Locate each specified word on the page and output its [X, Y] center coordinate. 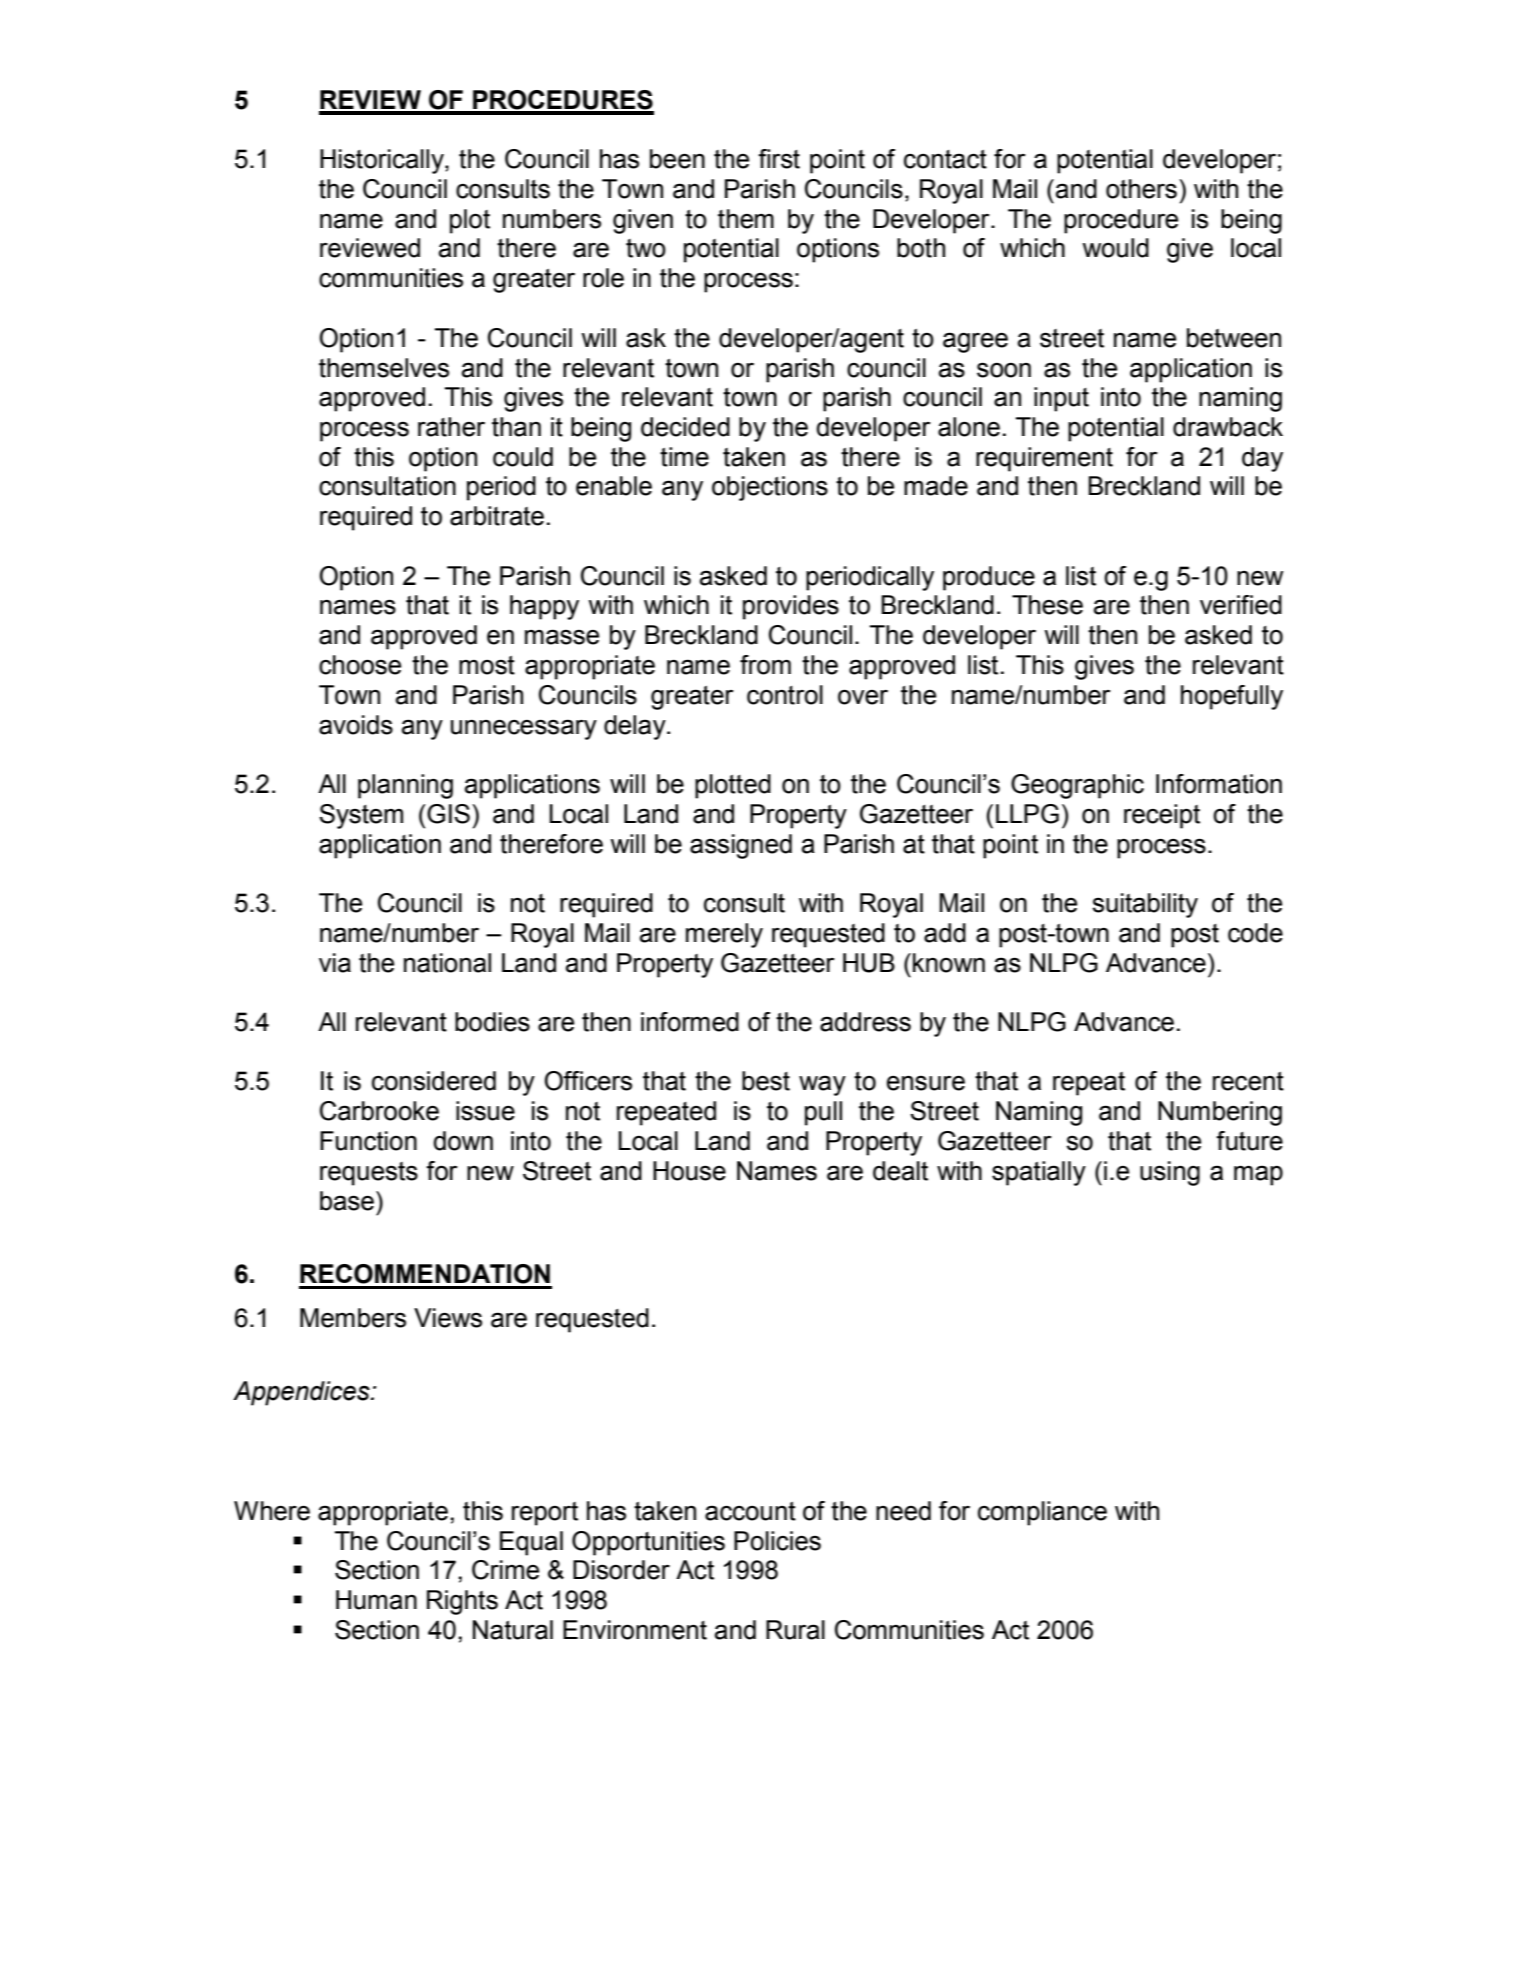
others [1141, 189]
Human [376, 1600]
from [765, 665]
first [779, 159]
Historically [383, 161]
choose [360, 665]
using [1170, 1173]
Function [368, 1141]
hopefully [1232, 697]
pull [823, 1113]
